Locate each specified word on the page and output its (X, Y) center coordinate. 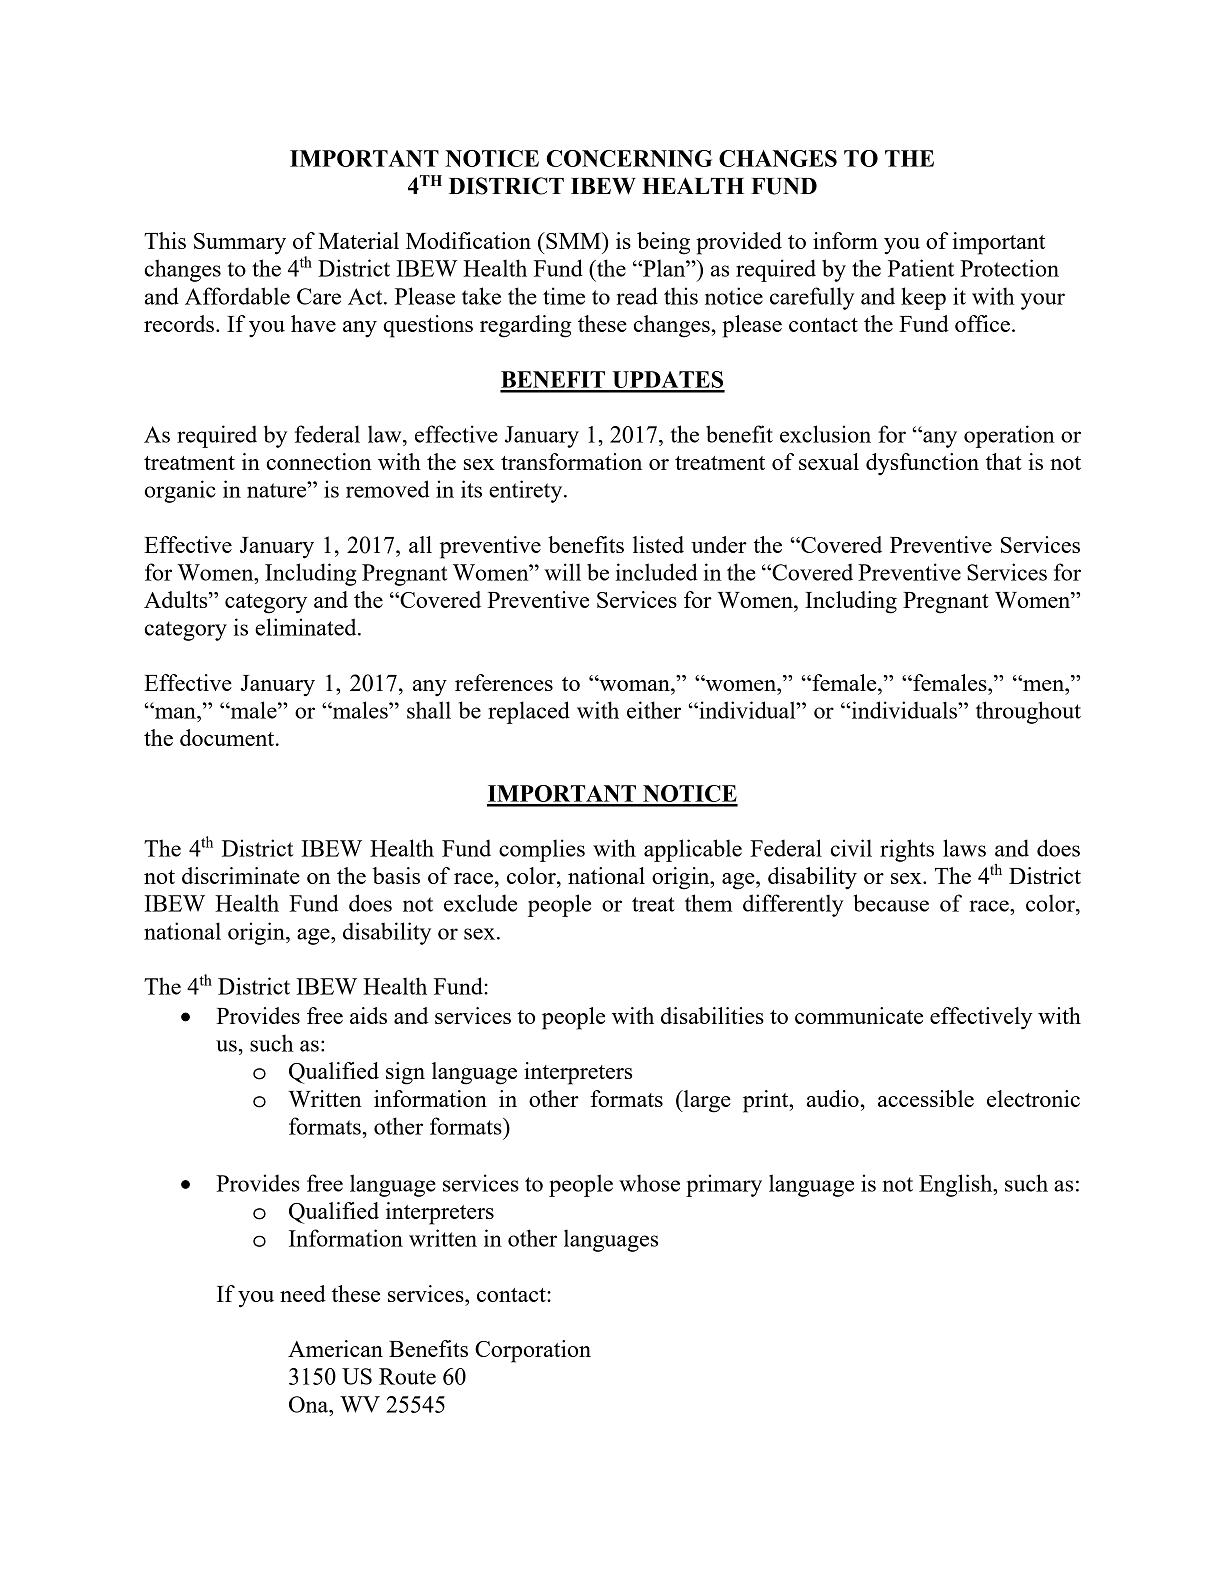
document (228, 737)
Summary (240, 244)
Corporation (533, 1351)
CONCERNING (629, 158)
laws (964, 848)
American (335, 1348)
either (654, 710)
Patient (921, 268)
